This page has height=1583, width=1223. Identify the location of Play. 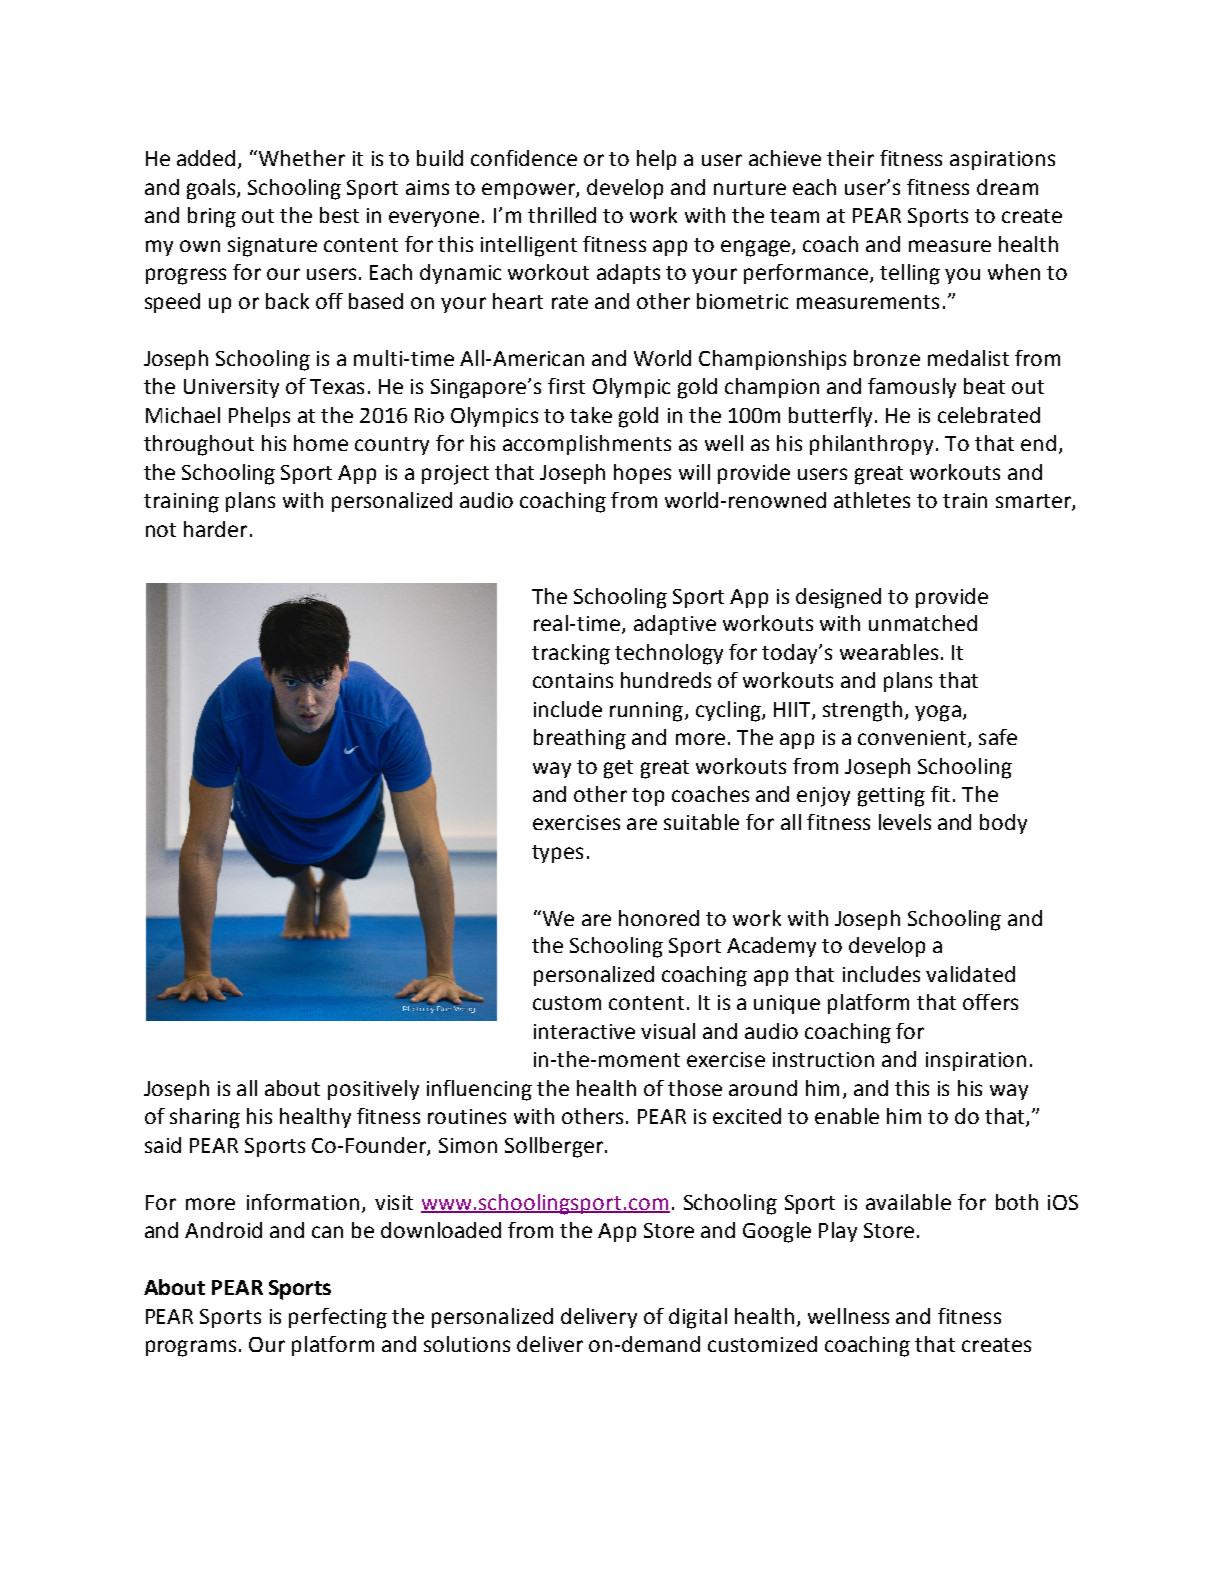
(838, 1232).
